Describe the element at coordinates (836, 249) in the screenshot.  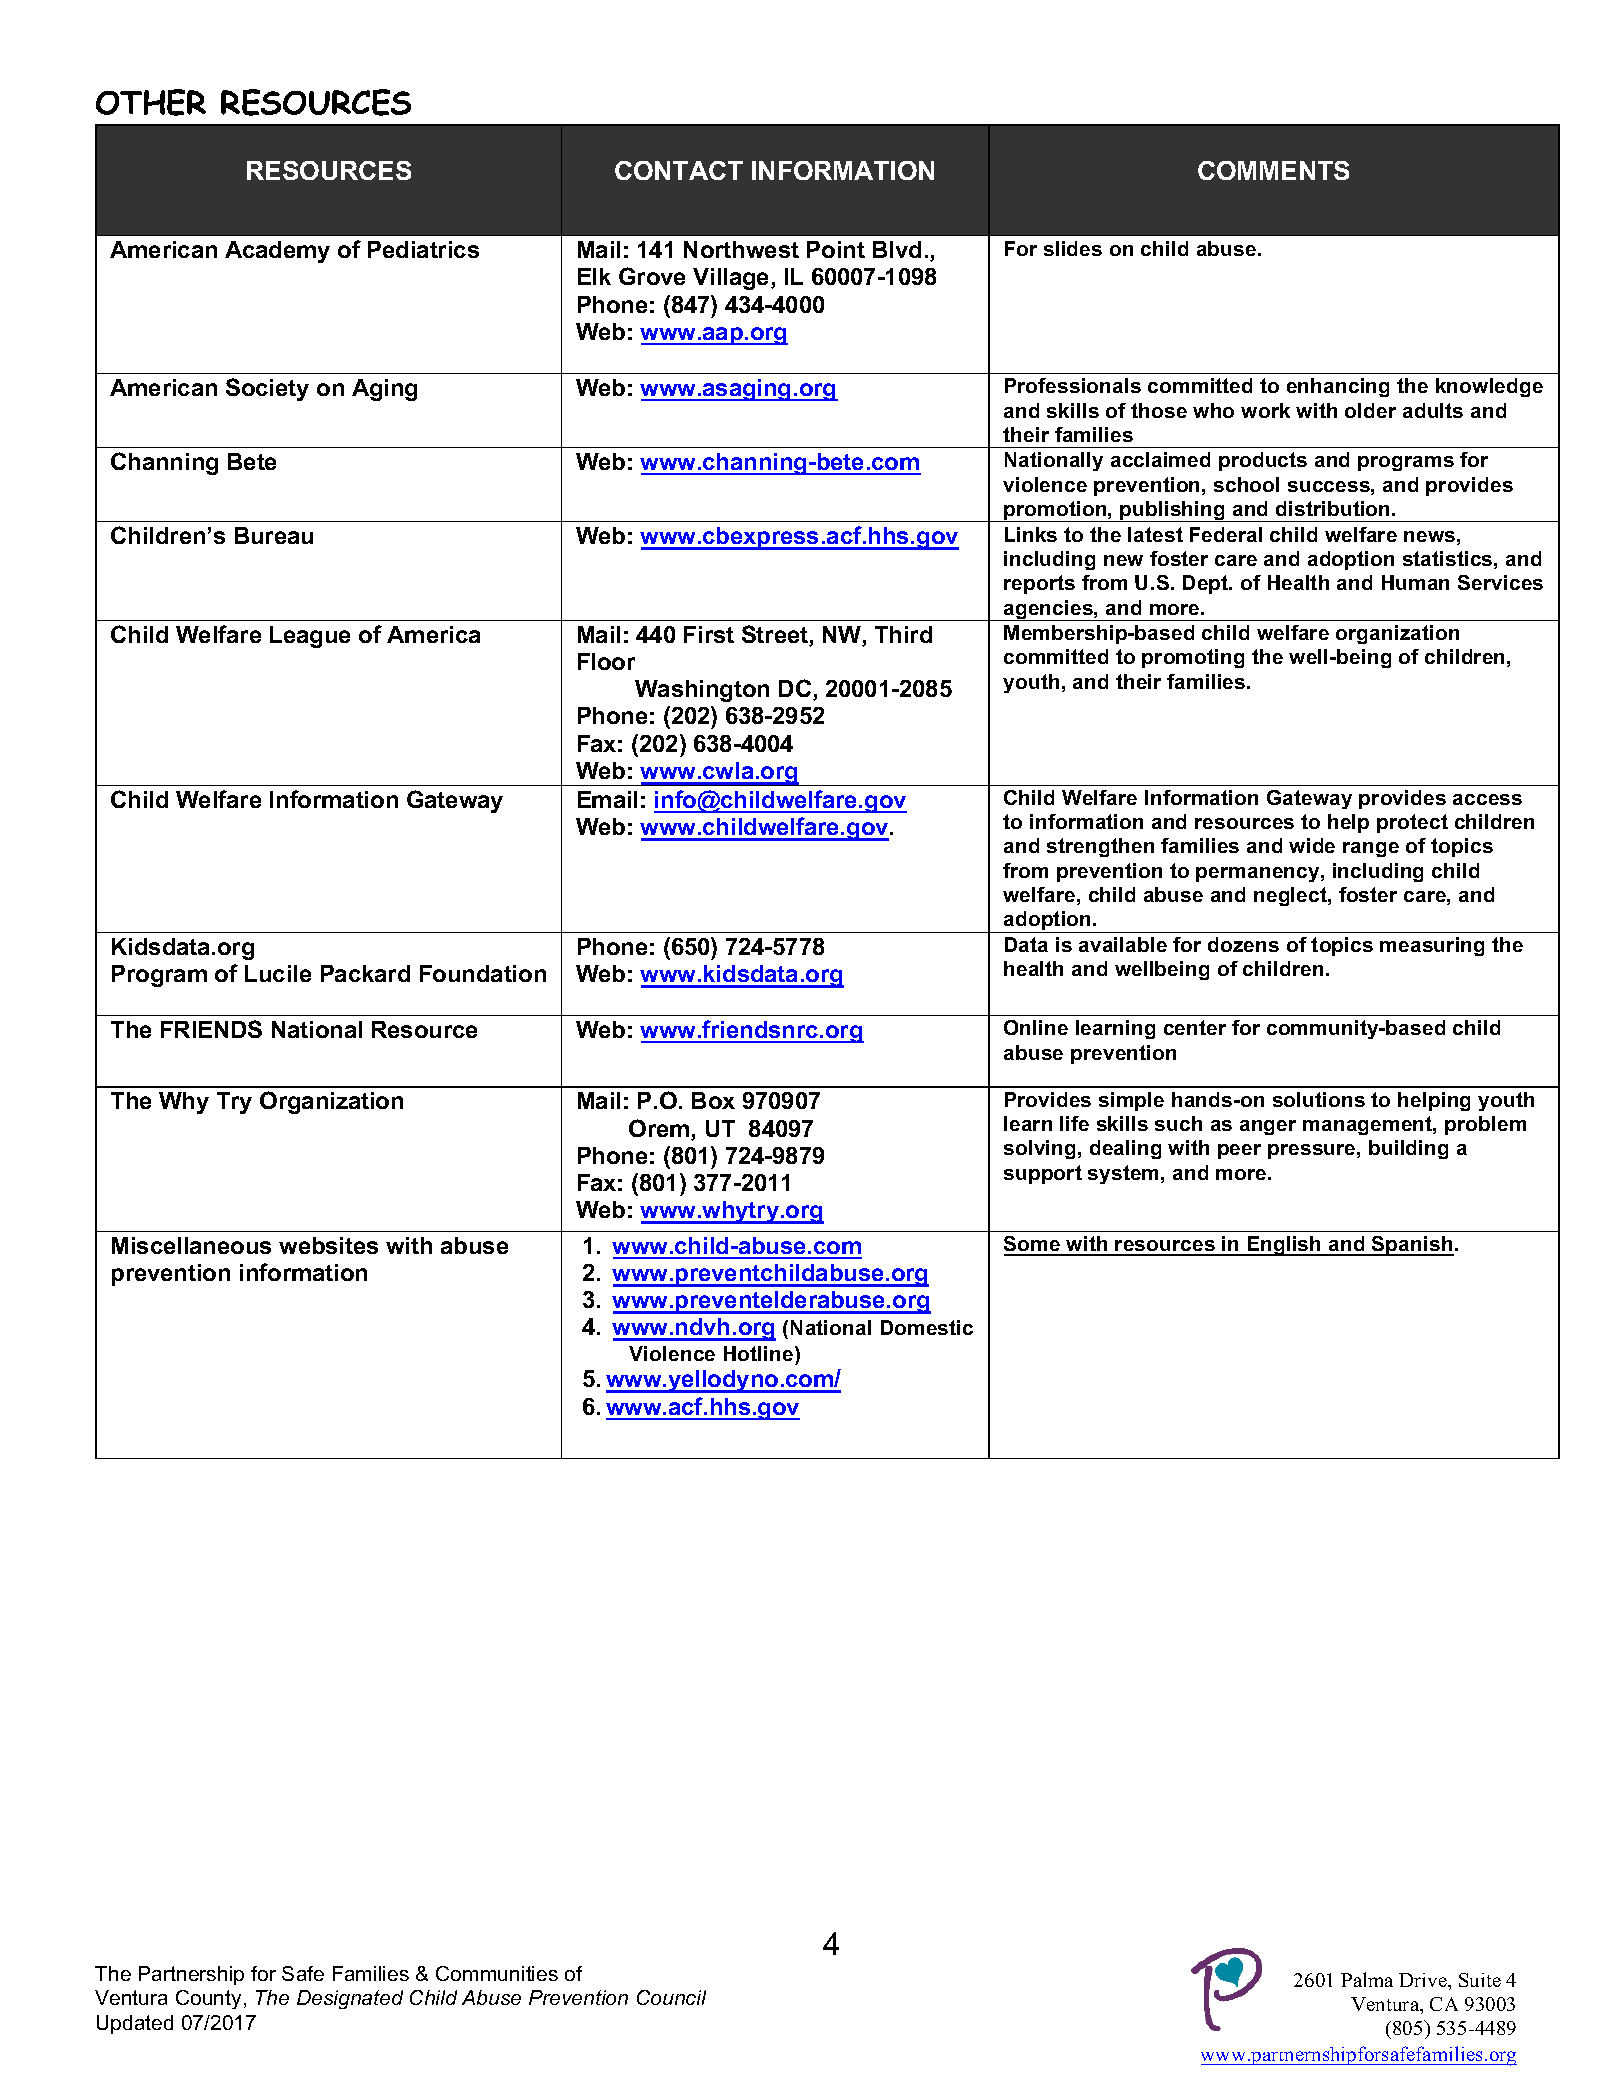
I see `Point` at that location.
